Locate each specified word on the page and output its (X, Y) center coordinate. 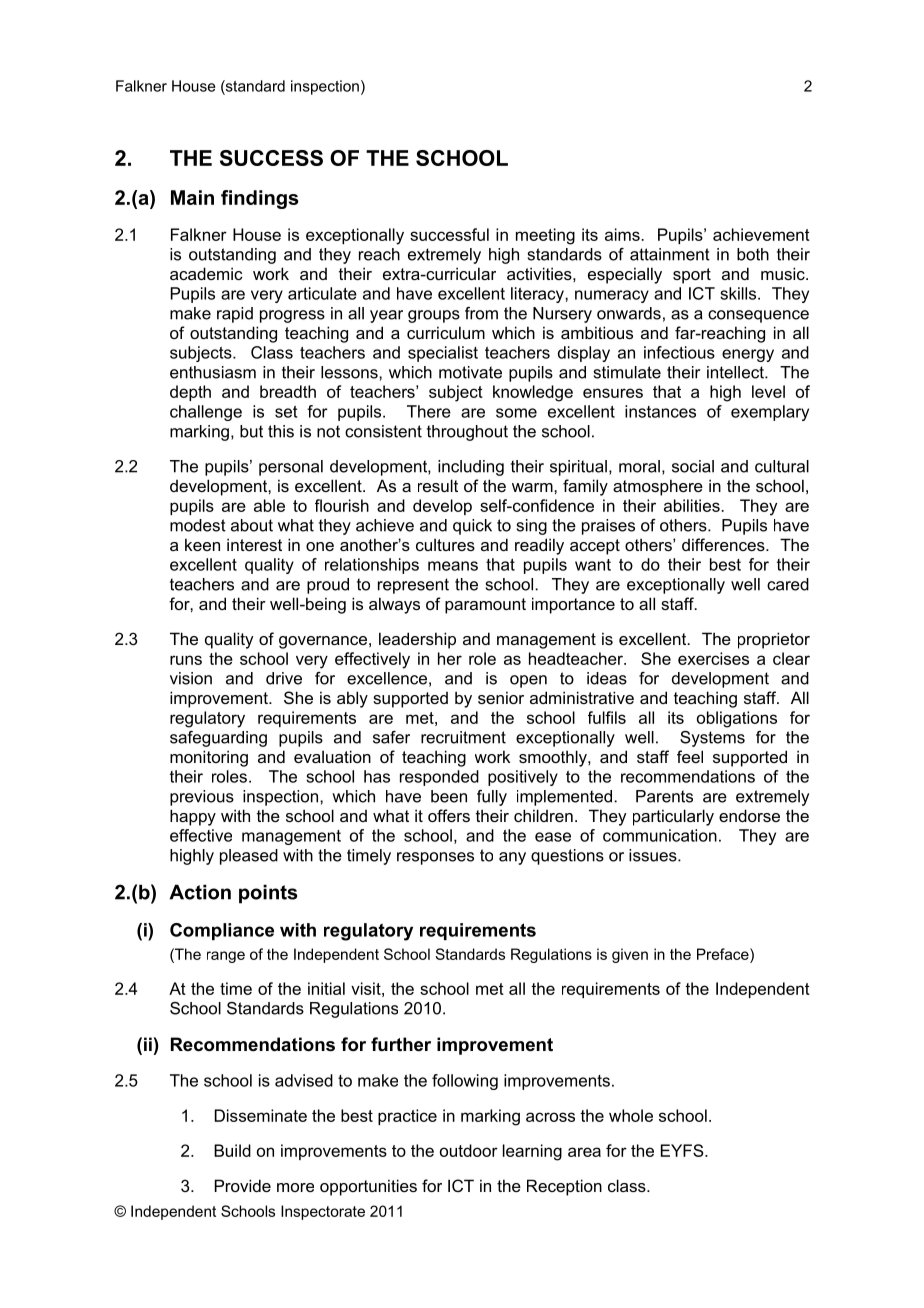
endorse (749, 815)
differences (724, 544)
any (512, 858)
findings (260, 199)
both (753, 254)
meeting (545, 236)
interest (254, 544)
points (268, 894)
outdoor (469, 1150)
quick (472, 527)
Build (232, 1150)
